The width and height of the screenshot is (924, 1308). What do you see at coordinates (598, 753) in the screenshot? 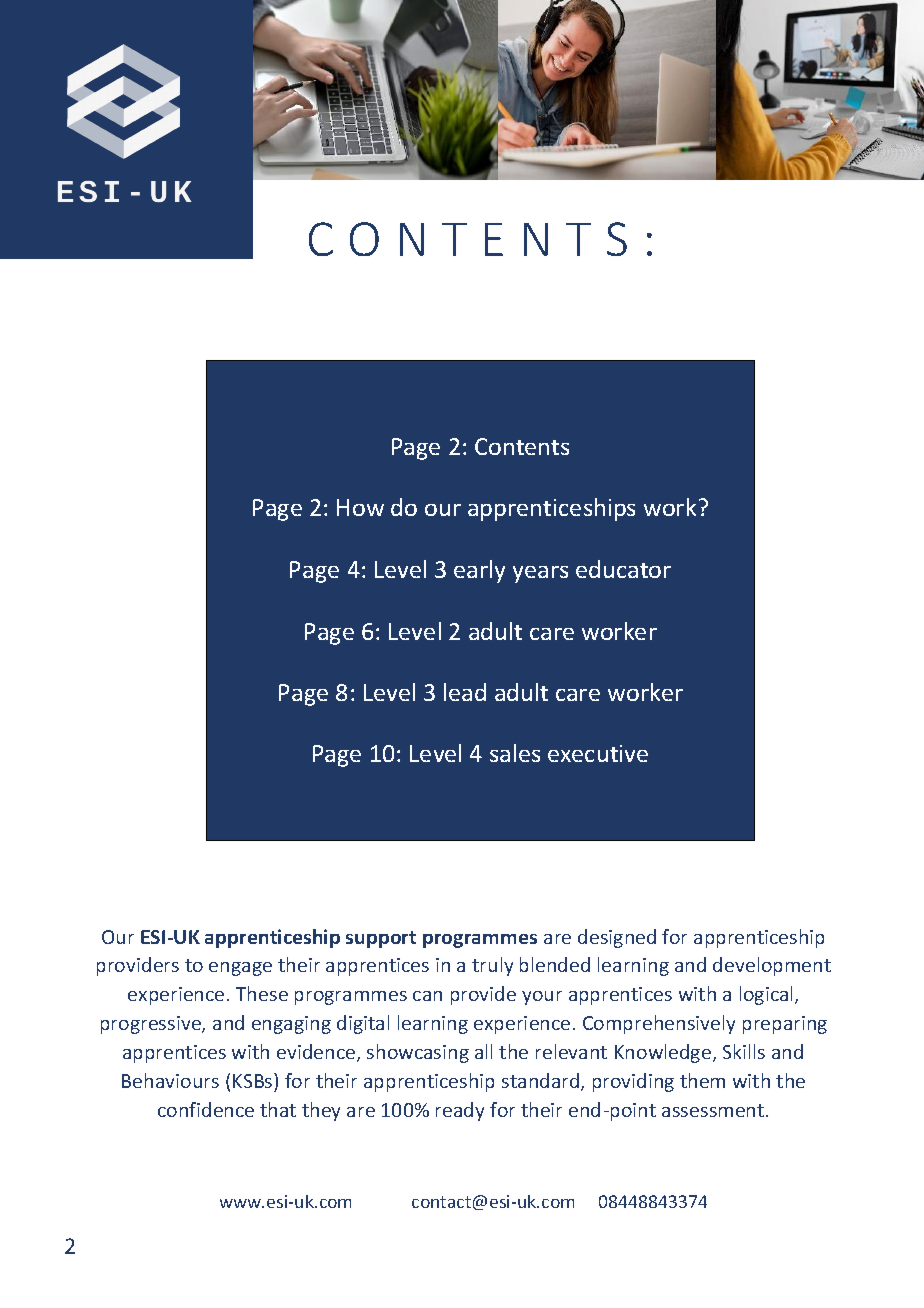
I see `executive` at bounding box center [598, 753].
